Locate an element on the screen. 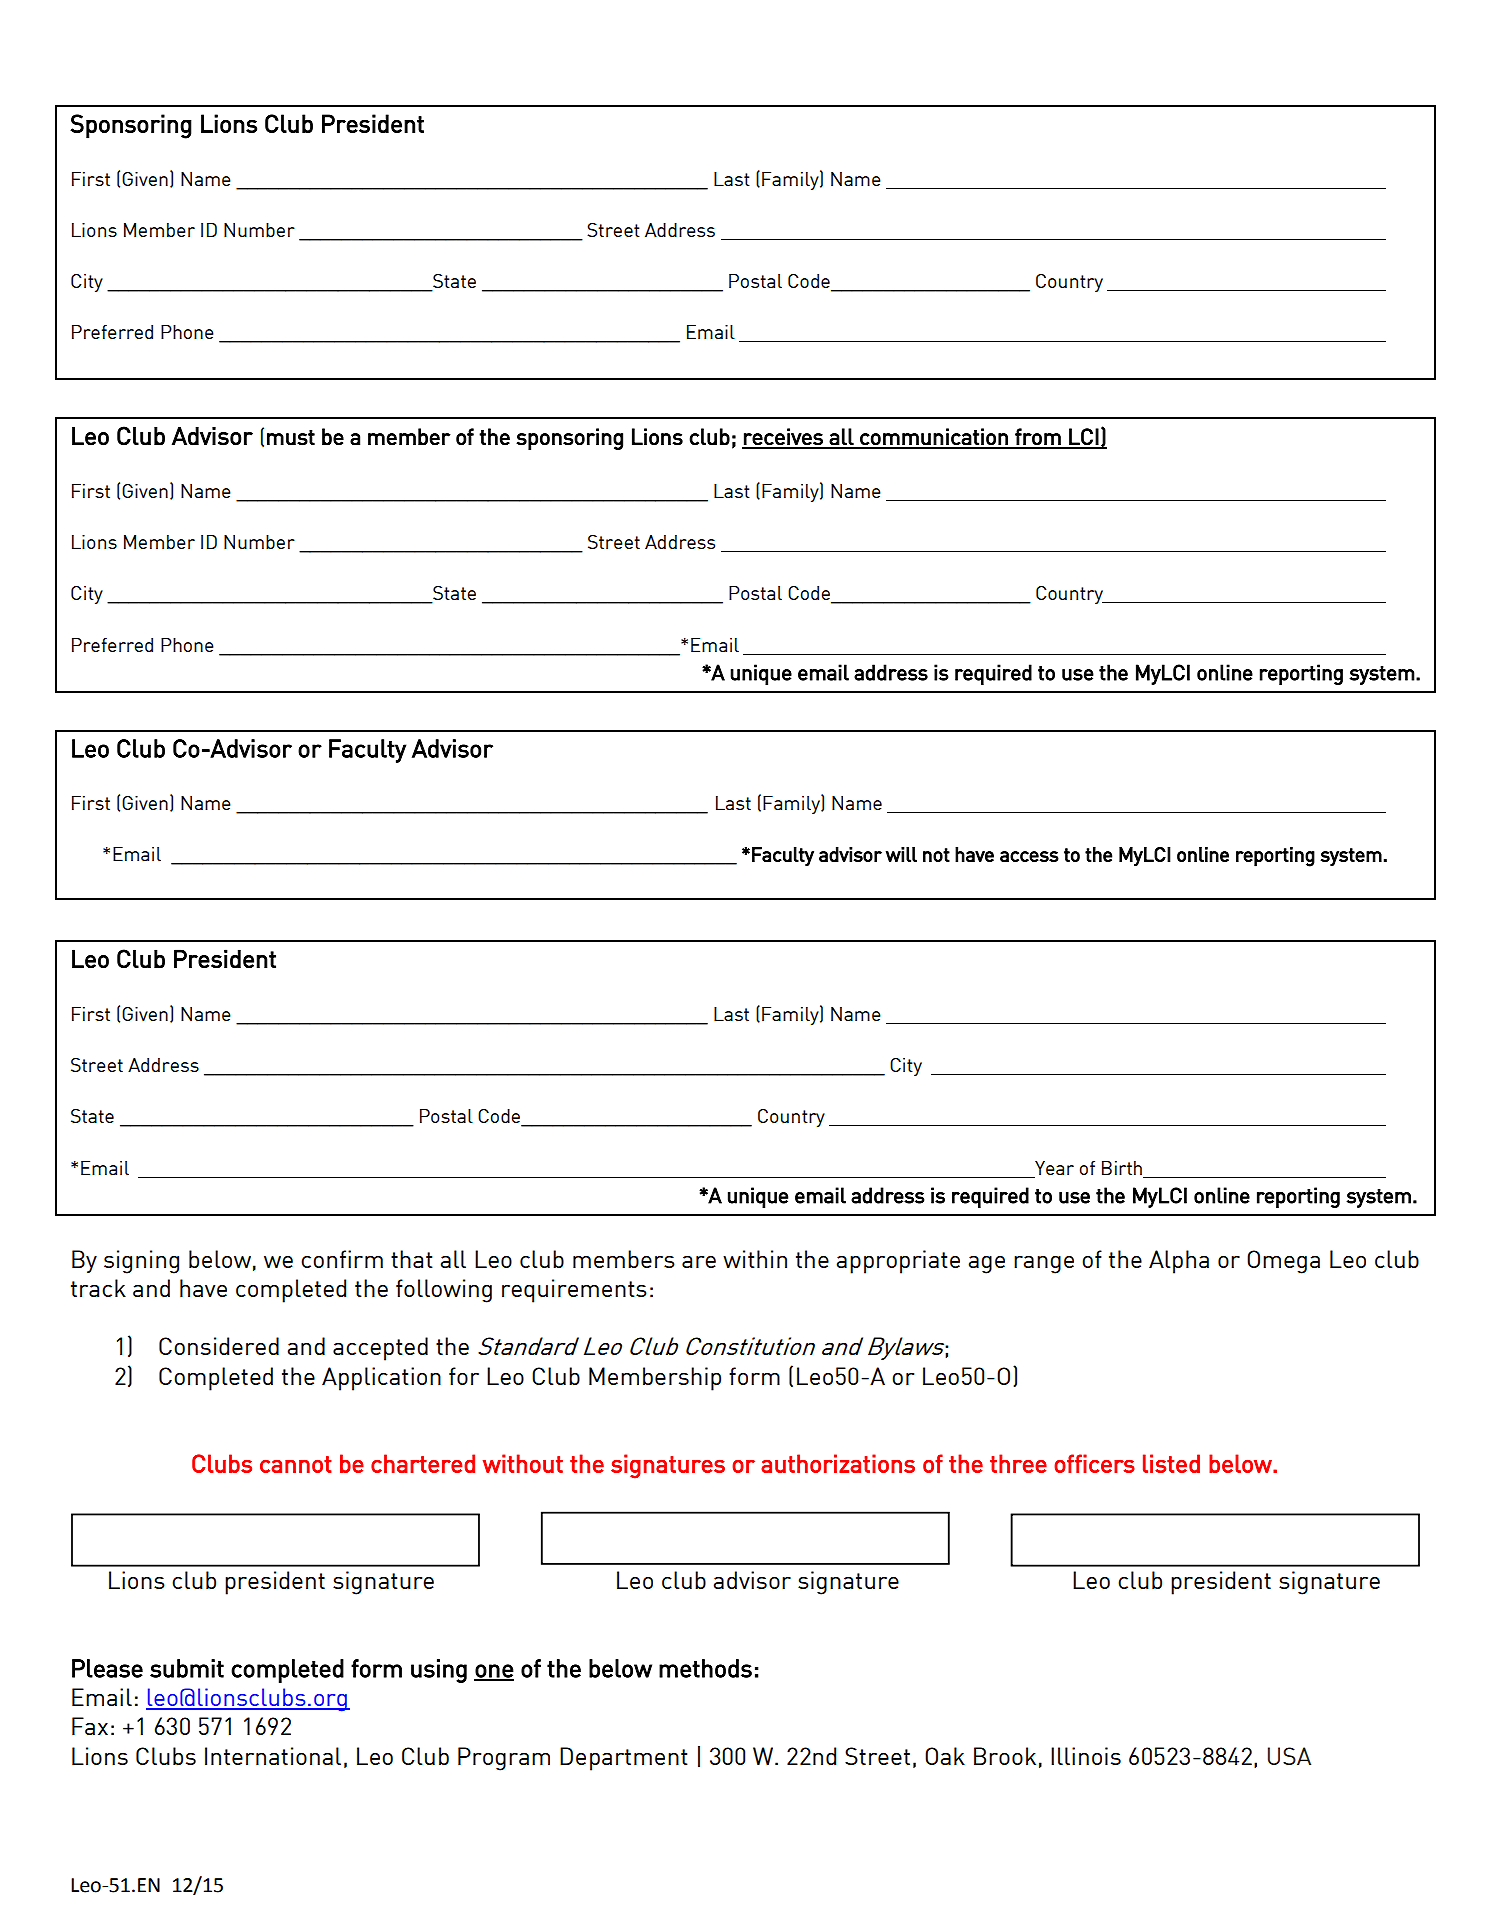  methods is located at coordinates (705, 1668).
